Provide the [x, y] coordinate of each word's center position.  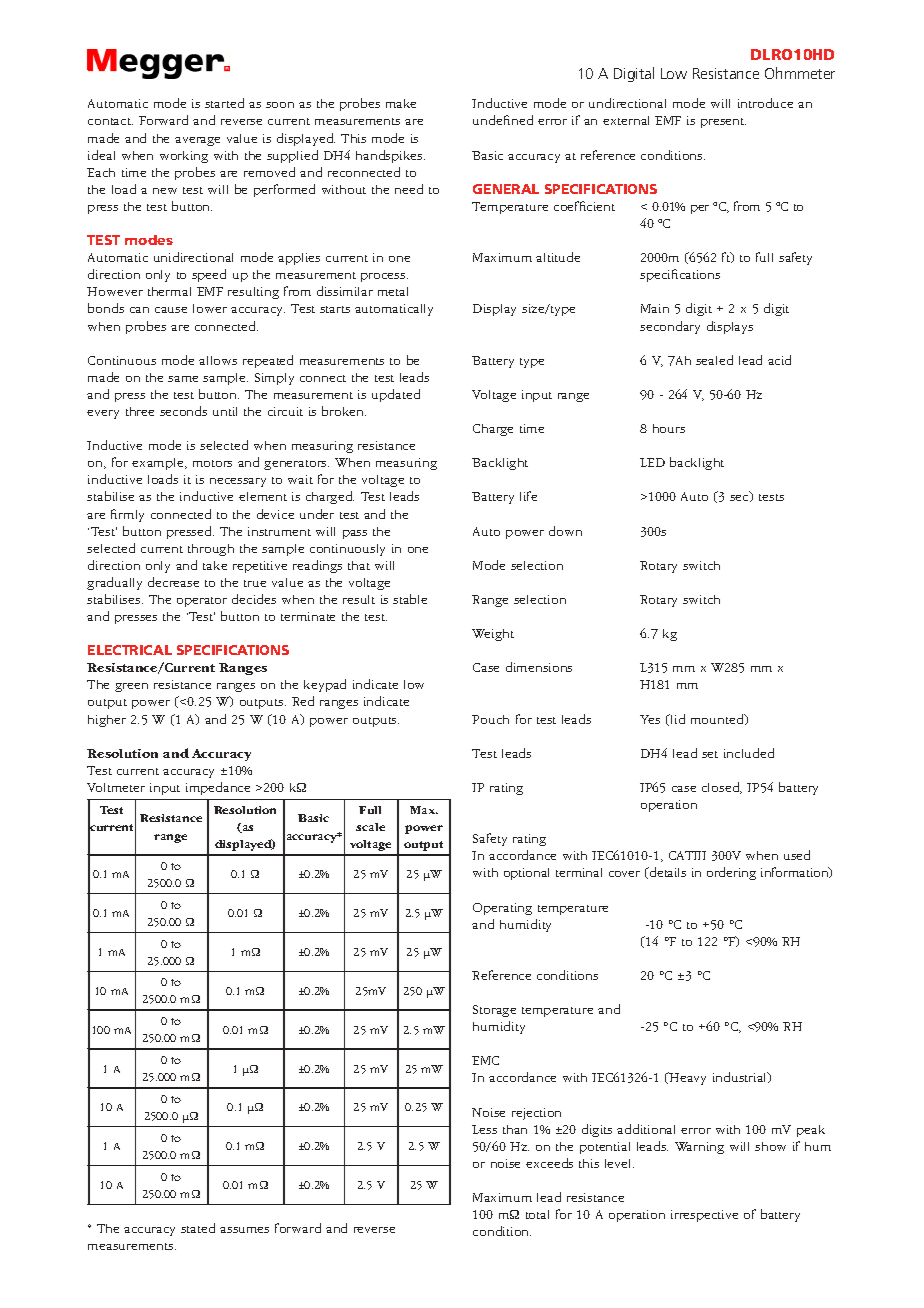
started [224, 103]
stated [198, 1228]
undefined [503, 120]
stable [410, 599]
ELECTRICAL [130, 650]
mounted [718, 719]
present [723, 123]
